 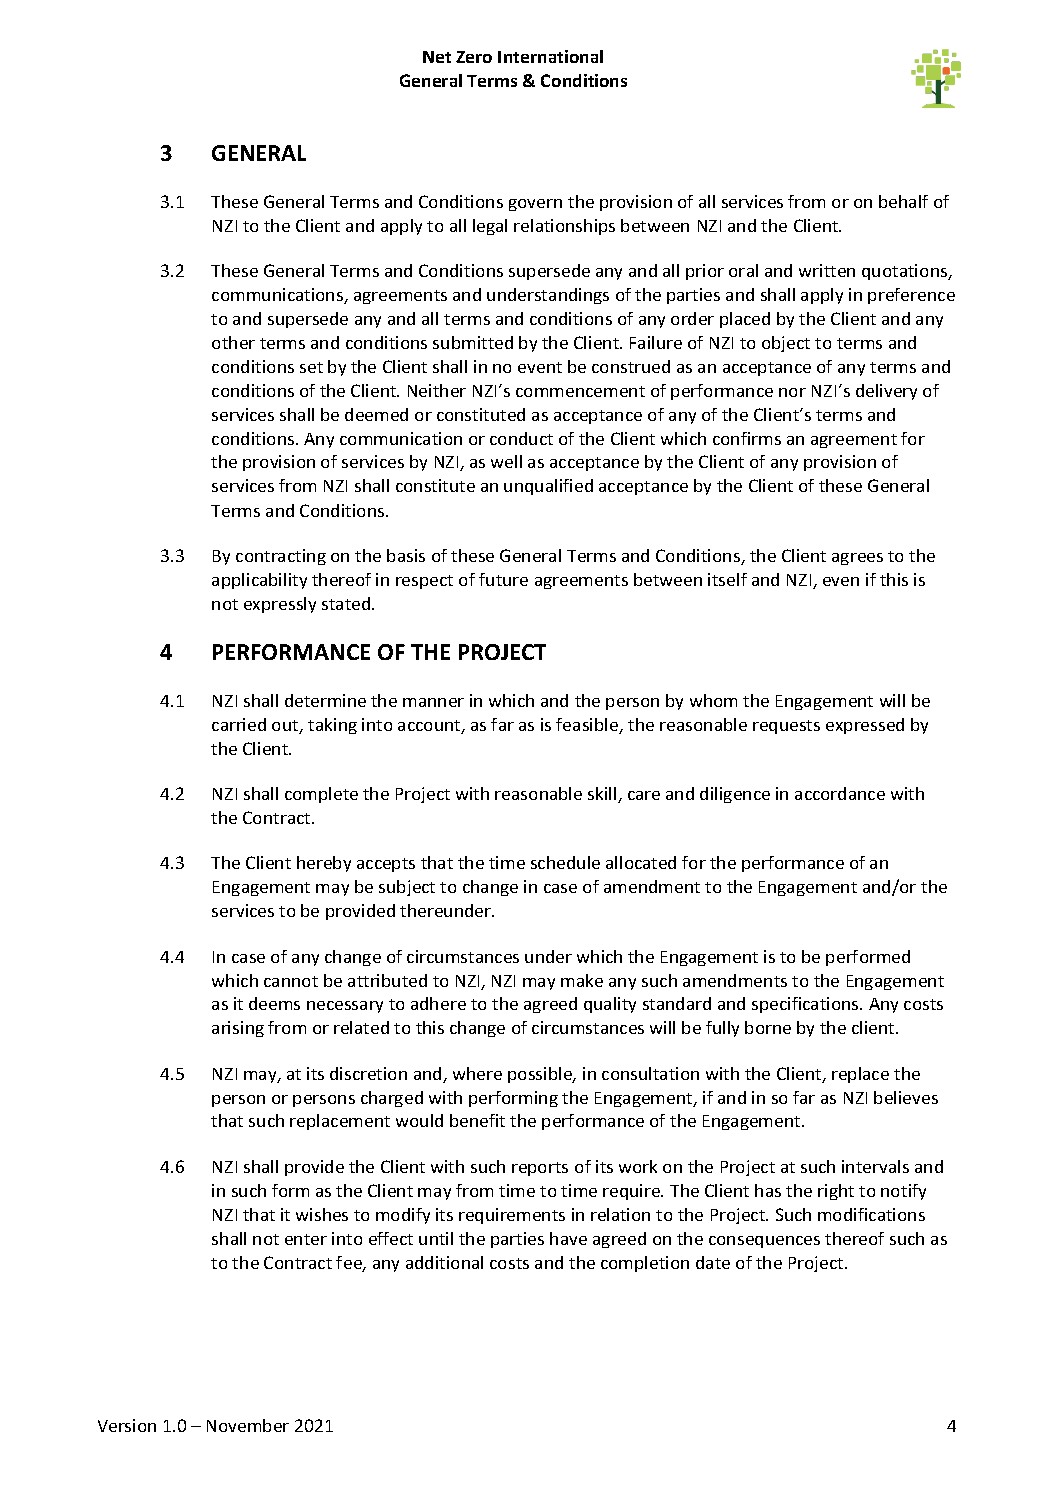 I want to click on hereby, so click(x=324, y=864).
